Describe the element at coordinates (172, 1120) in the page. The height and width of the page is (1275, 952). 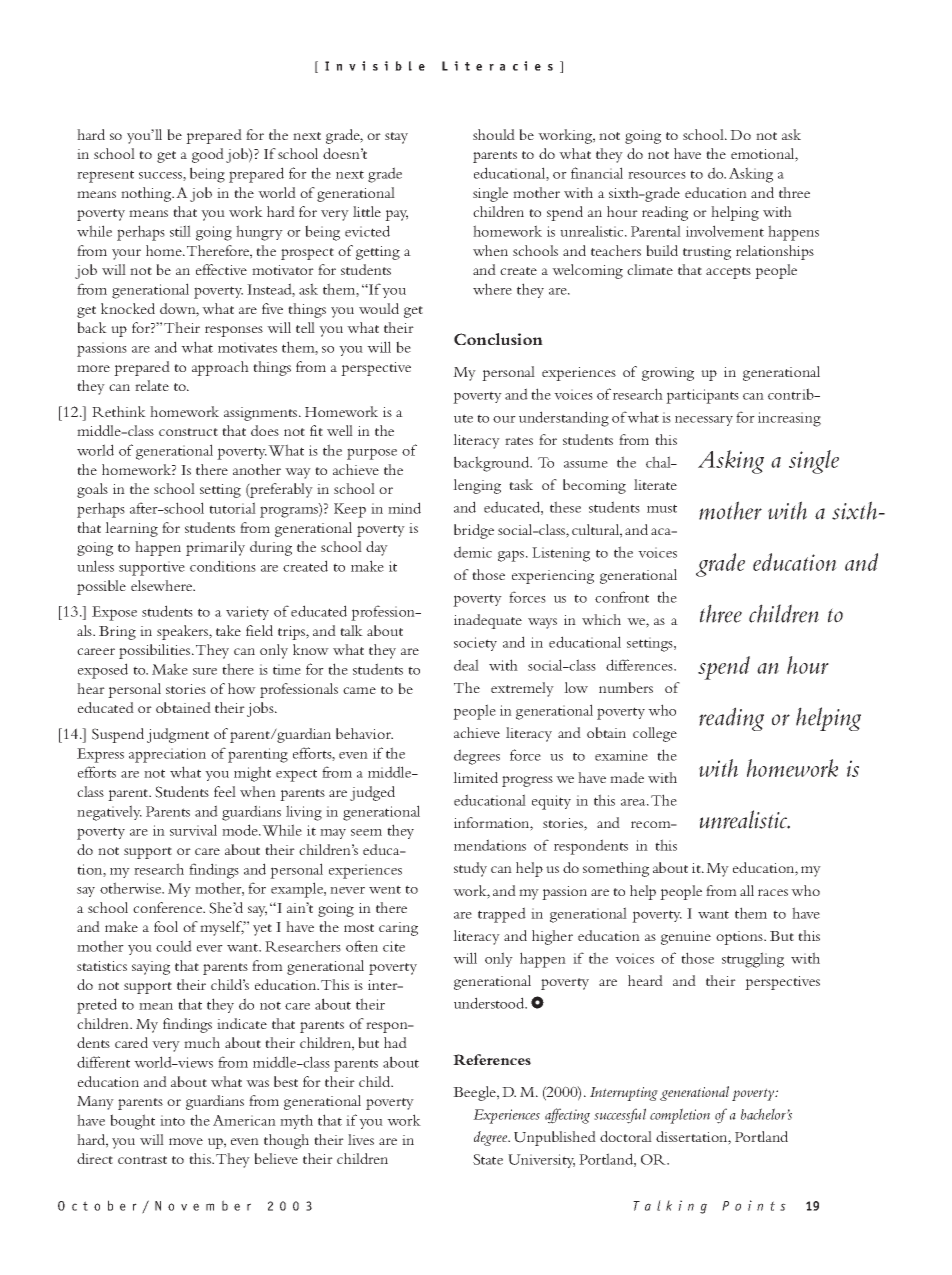
I see `into` at that location.
